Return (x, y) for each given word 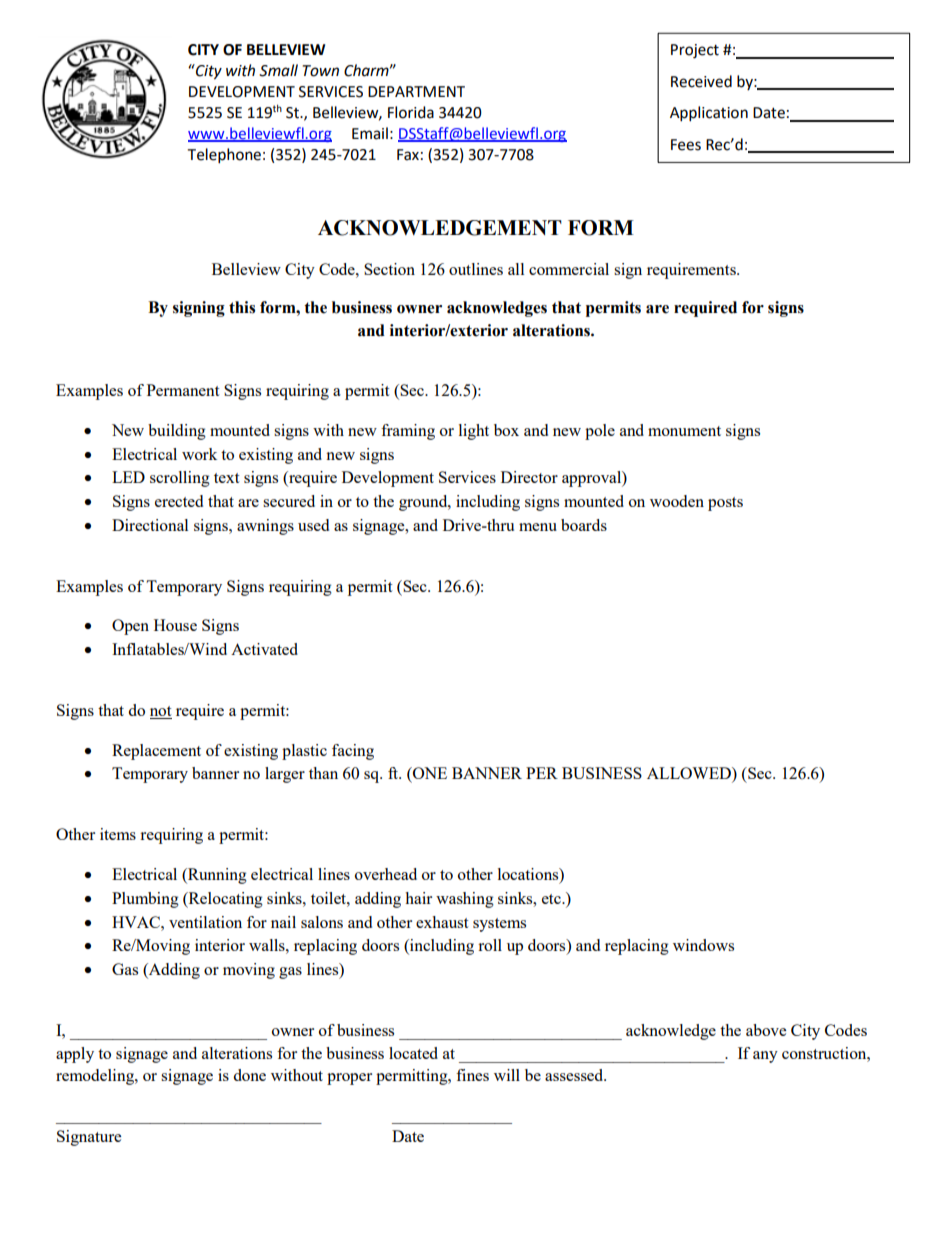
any (765, 1057)
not (161, 712)
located (413, 1053)
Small (278, 70)
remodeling (96, 1077)
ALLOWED (690, 774)
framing (408, 432)
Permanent (183, 390)
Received (701, 81)
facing (353, 752)
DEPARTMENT (416, 91)
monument (684, 431)
